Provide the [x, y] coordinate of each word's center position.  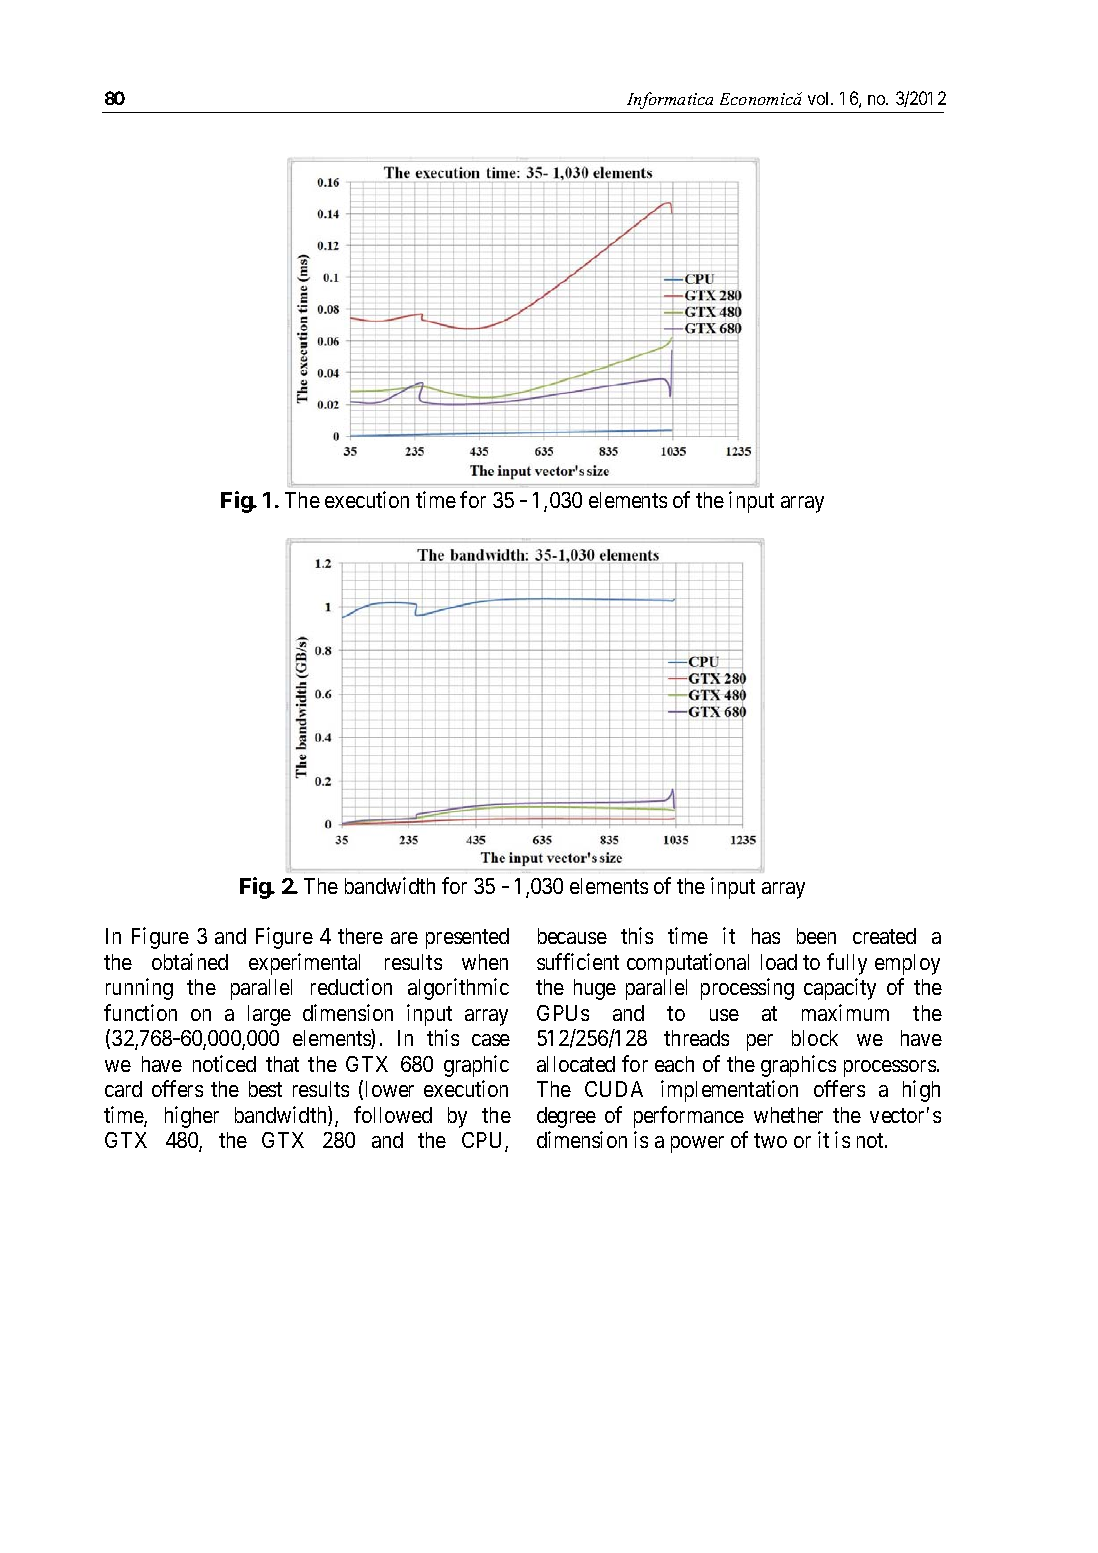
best [265, 1089]
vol [820, 98]
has [766, 936]
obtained [190, 961]
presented [467, 938]
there [360, 936]
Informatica [670, 100]
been [816, 936]
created [884, 936]
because [572, 936]
